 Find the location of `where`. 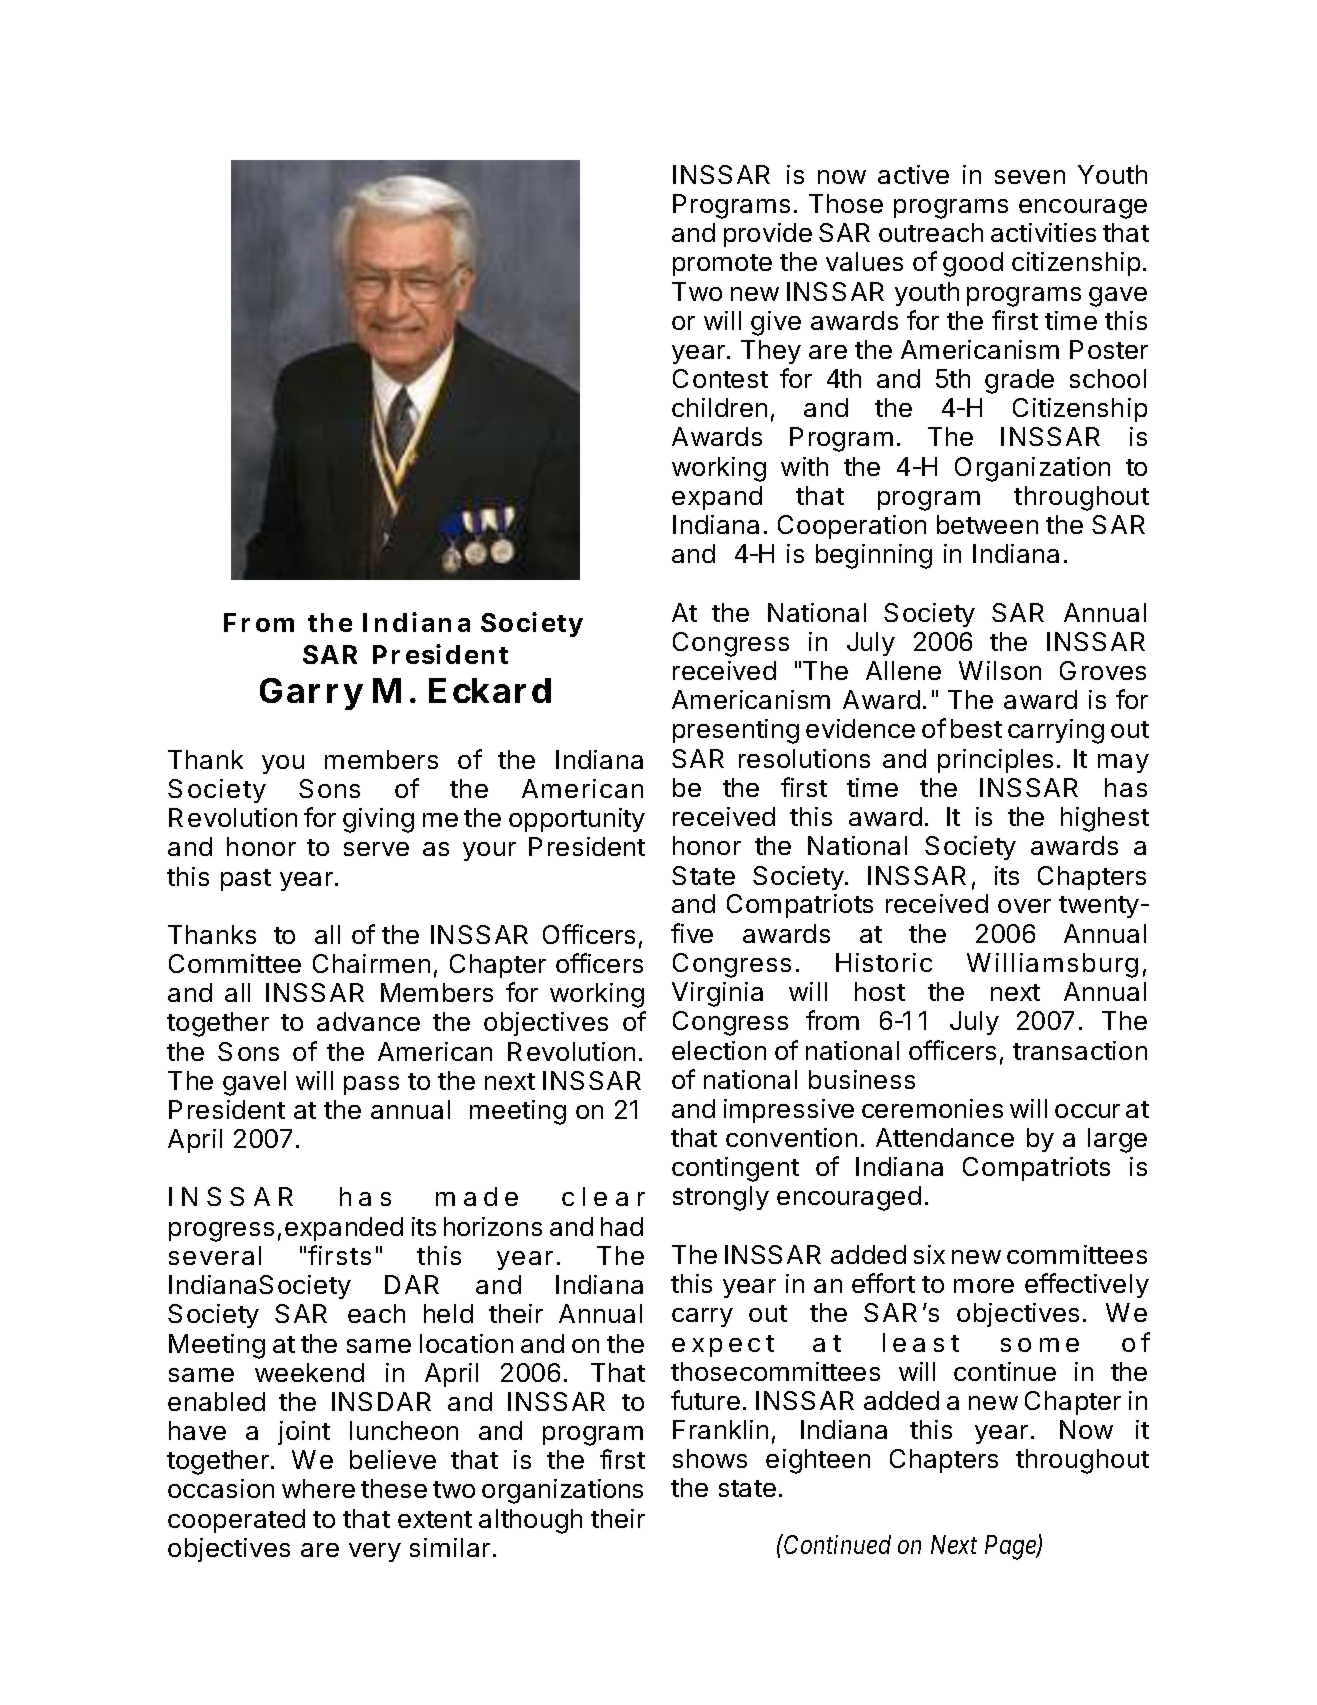

where is located at coordinates (318, 1488).
